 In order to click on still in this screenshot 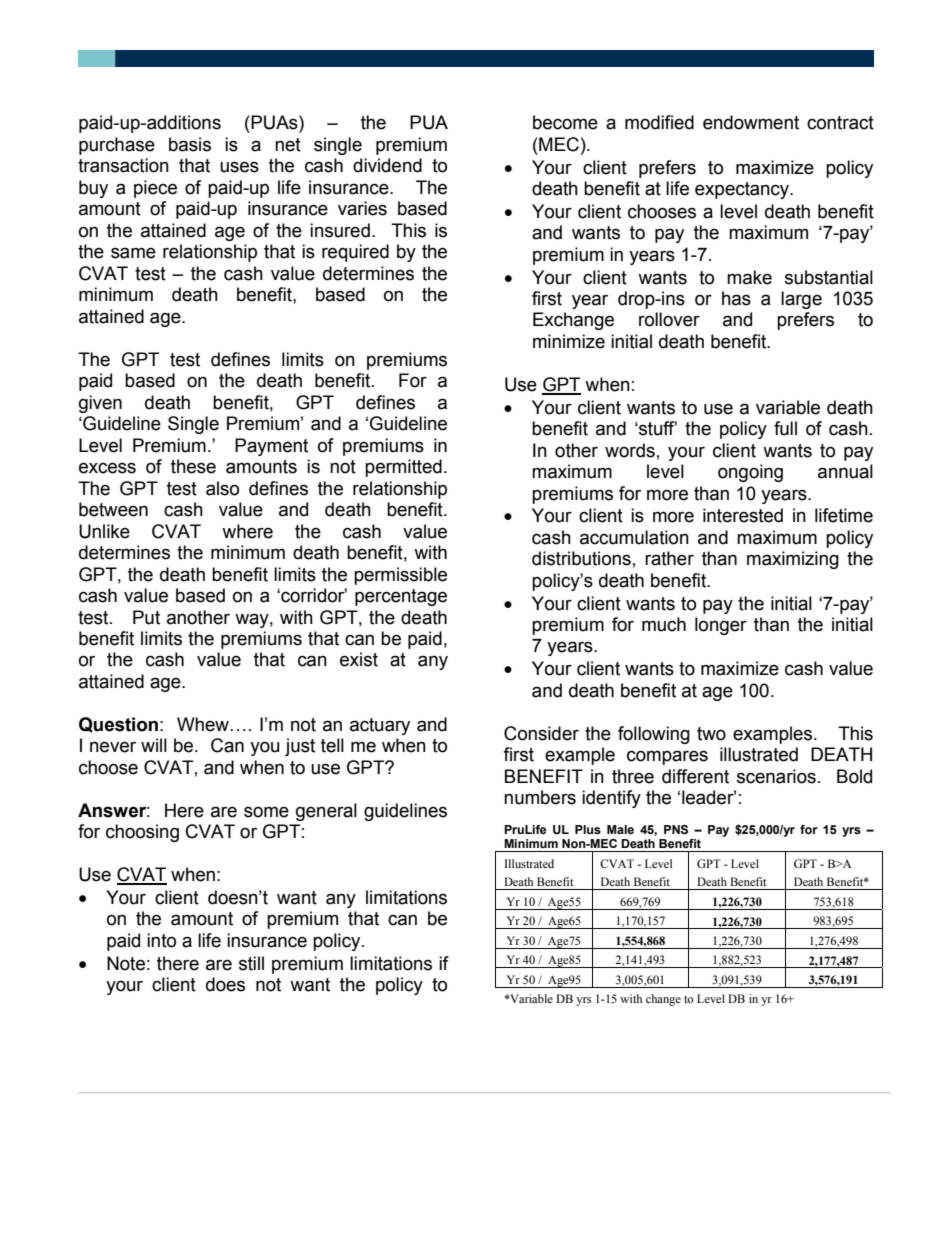, I will do `click(251, 963)`.
